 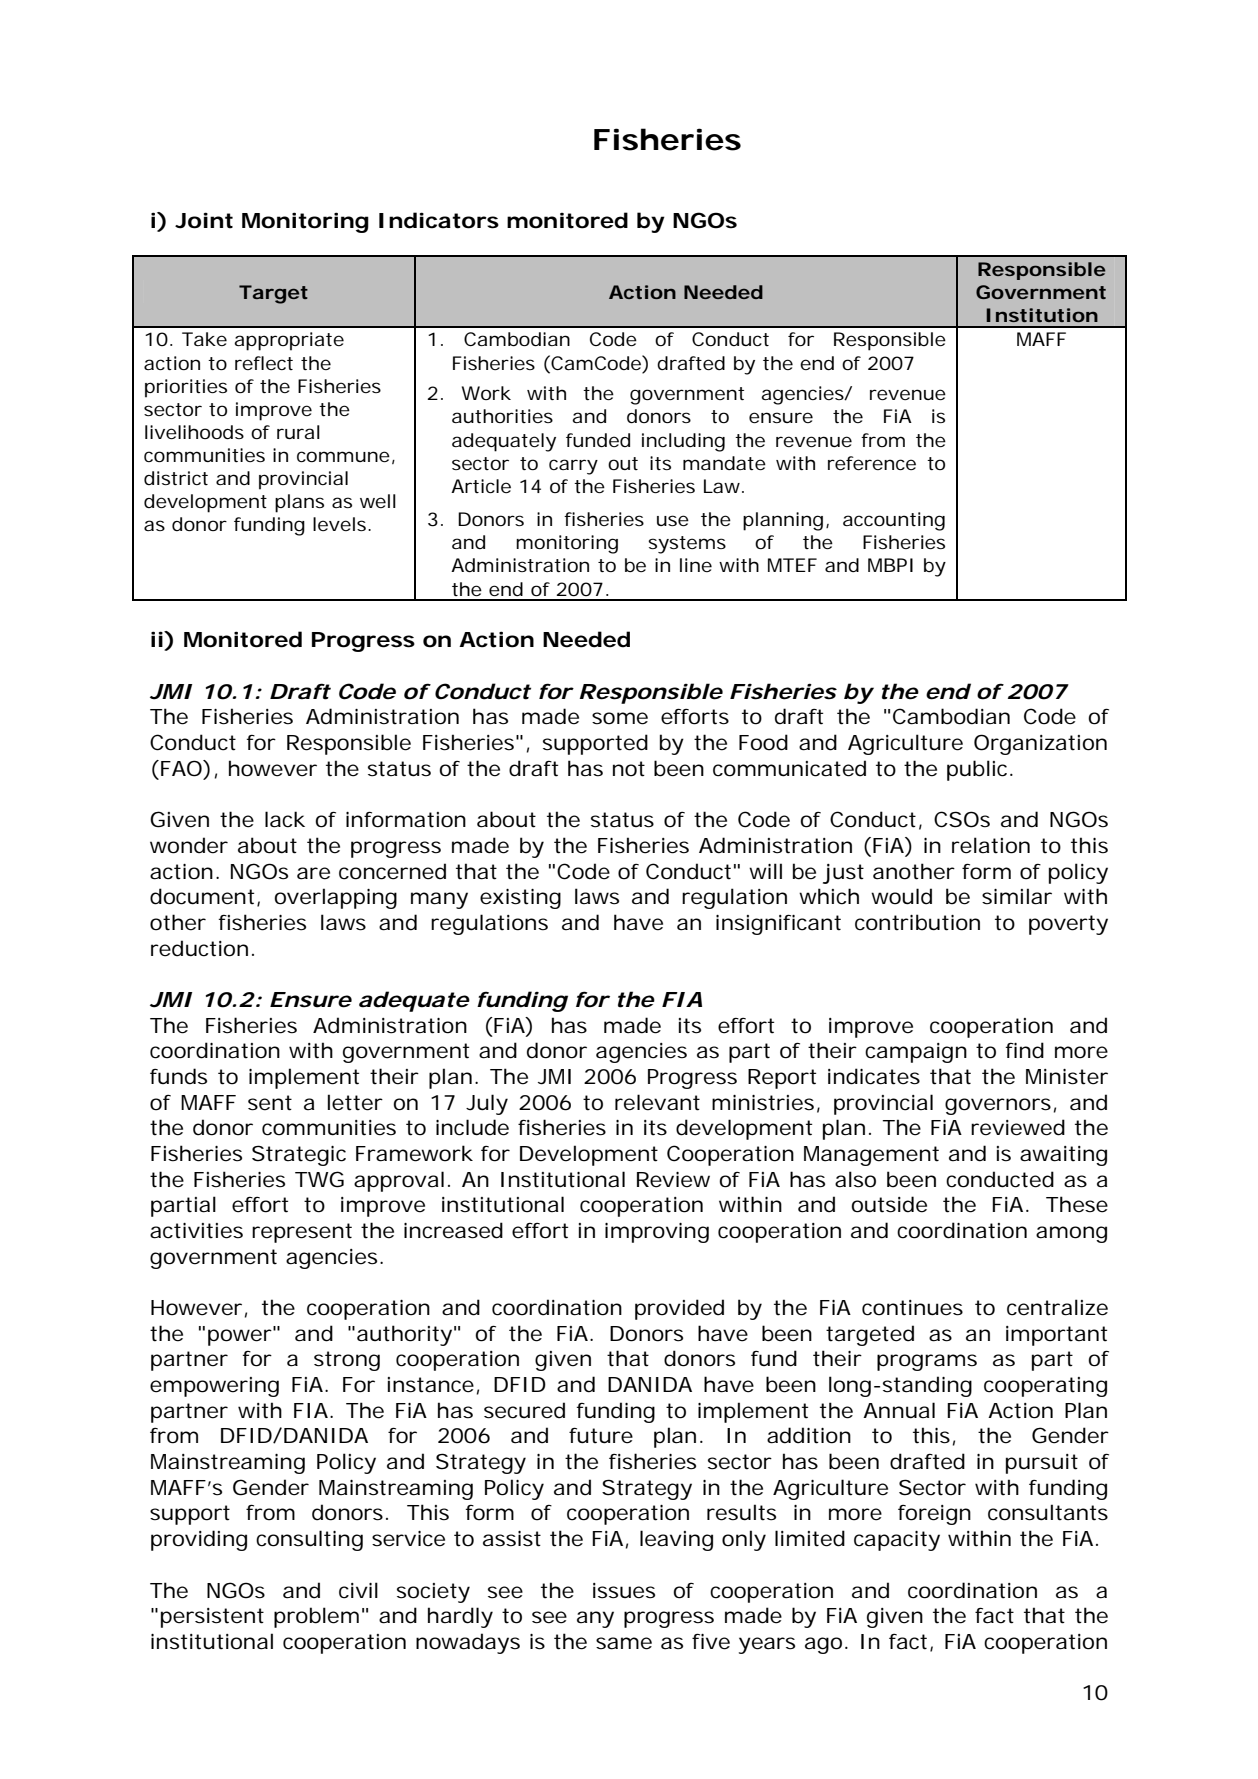 What do you see at coordinates (998, 1106) in the page?
I see `governors` at bounding box center [998, 1106].
